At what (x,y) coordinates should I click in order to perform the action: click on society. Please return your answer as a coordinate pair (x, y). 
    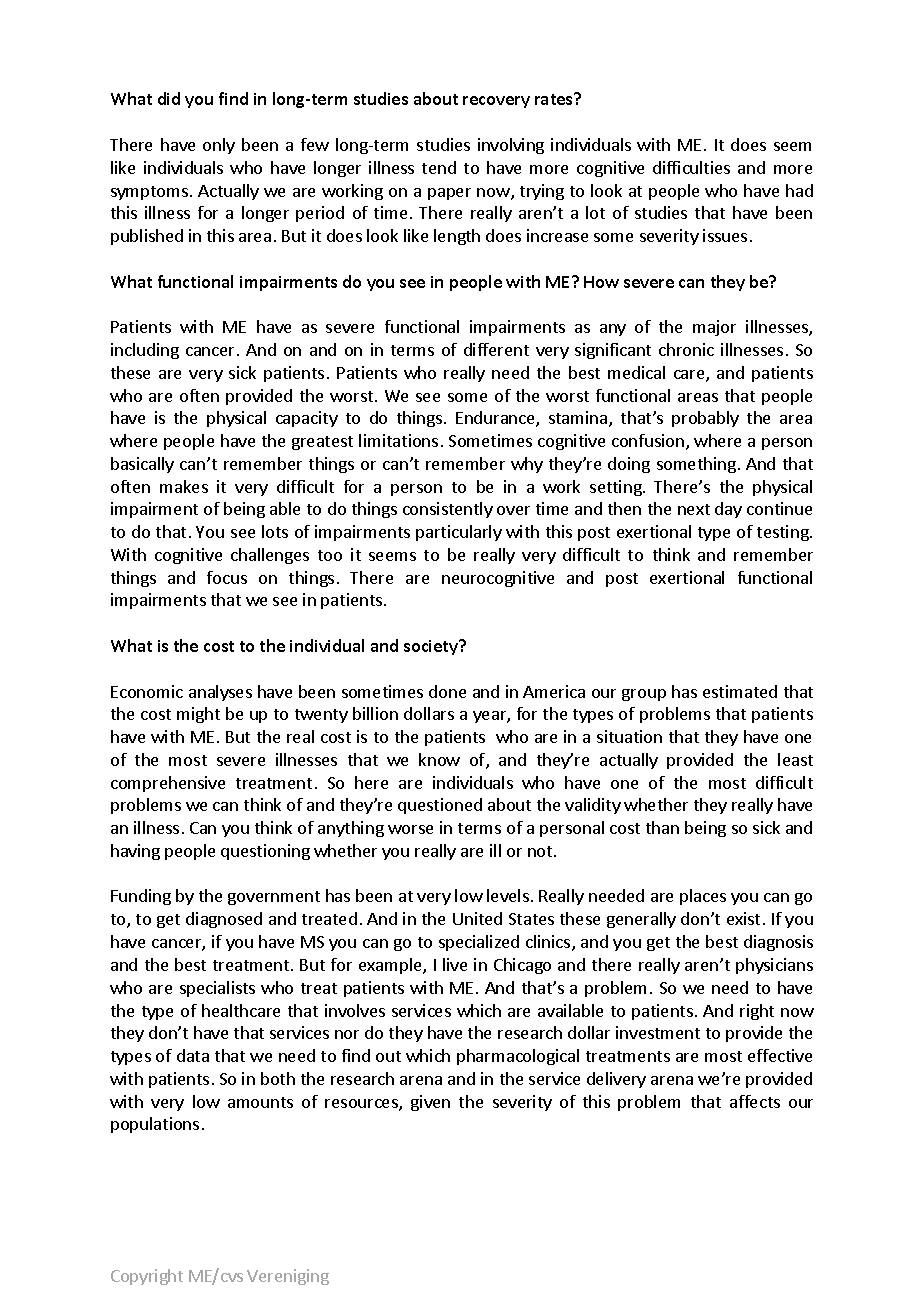
    Looking at the image, I should click on (432, 647).
